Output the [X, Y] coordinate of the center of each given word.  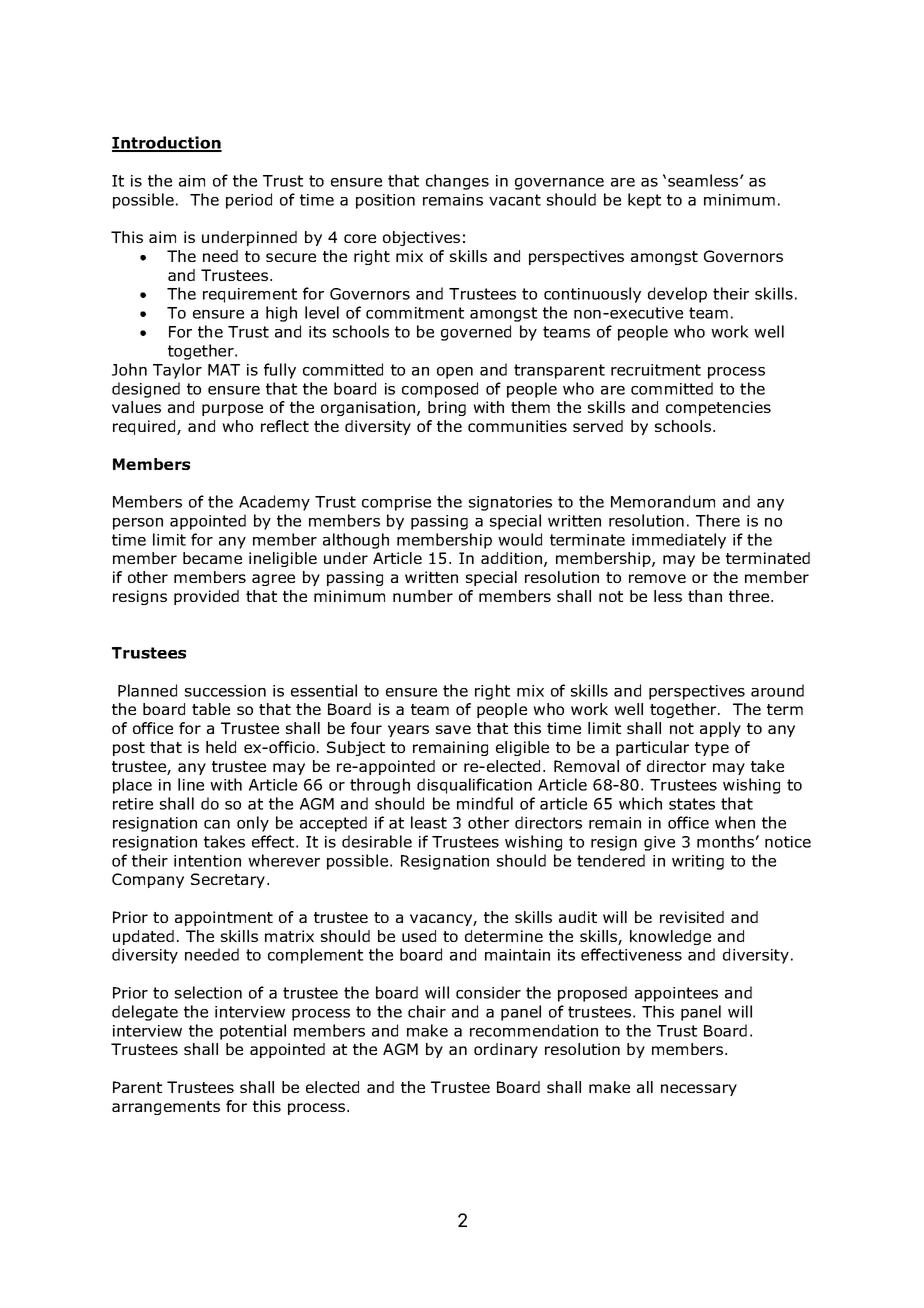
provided [206, 597]
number [423, 596]
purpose [232, 410]
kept [644, 201]
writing [698, 862]
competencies [718, 408]
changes [457, 182]
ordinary [506, 1050]
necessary [699, 1090]
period [249, 201]
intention [207, 861]
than [705, 596]
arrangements [166, 1108]
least [429, 822]
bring [447, 408]
